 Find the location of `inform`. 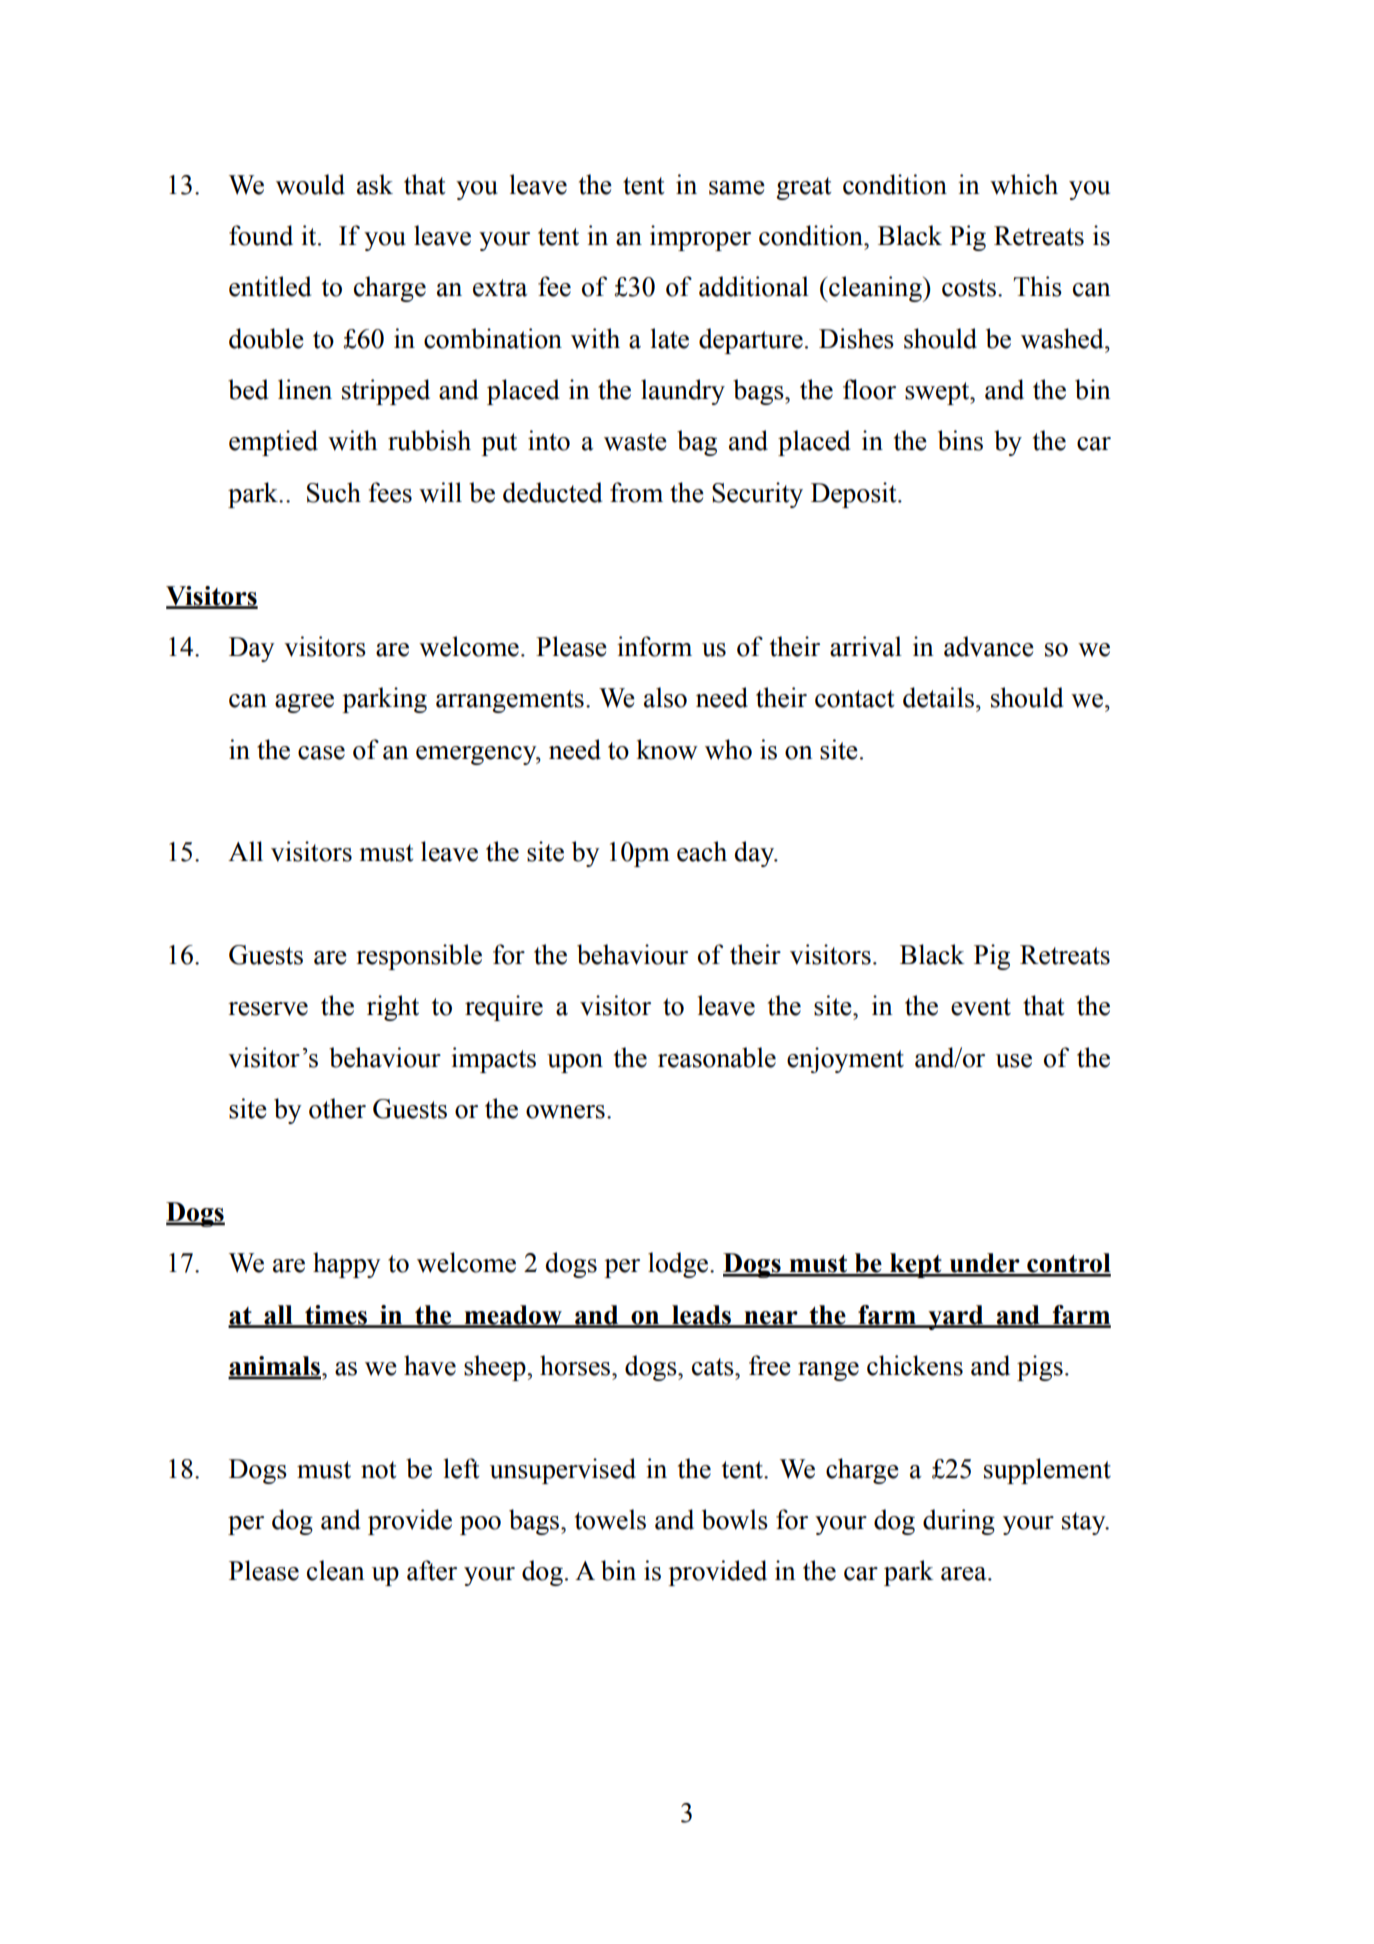

inform is located at coordinates (654, 646).
